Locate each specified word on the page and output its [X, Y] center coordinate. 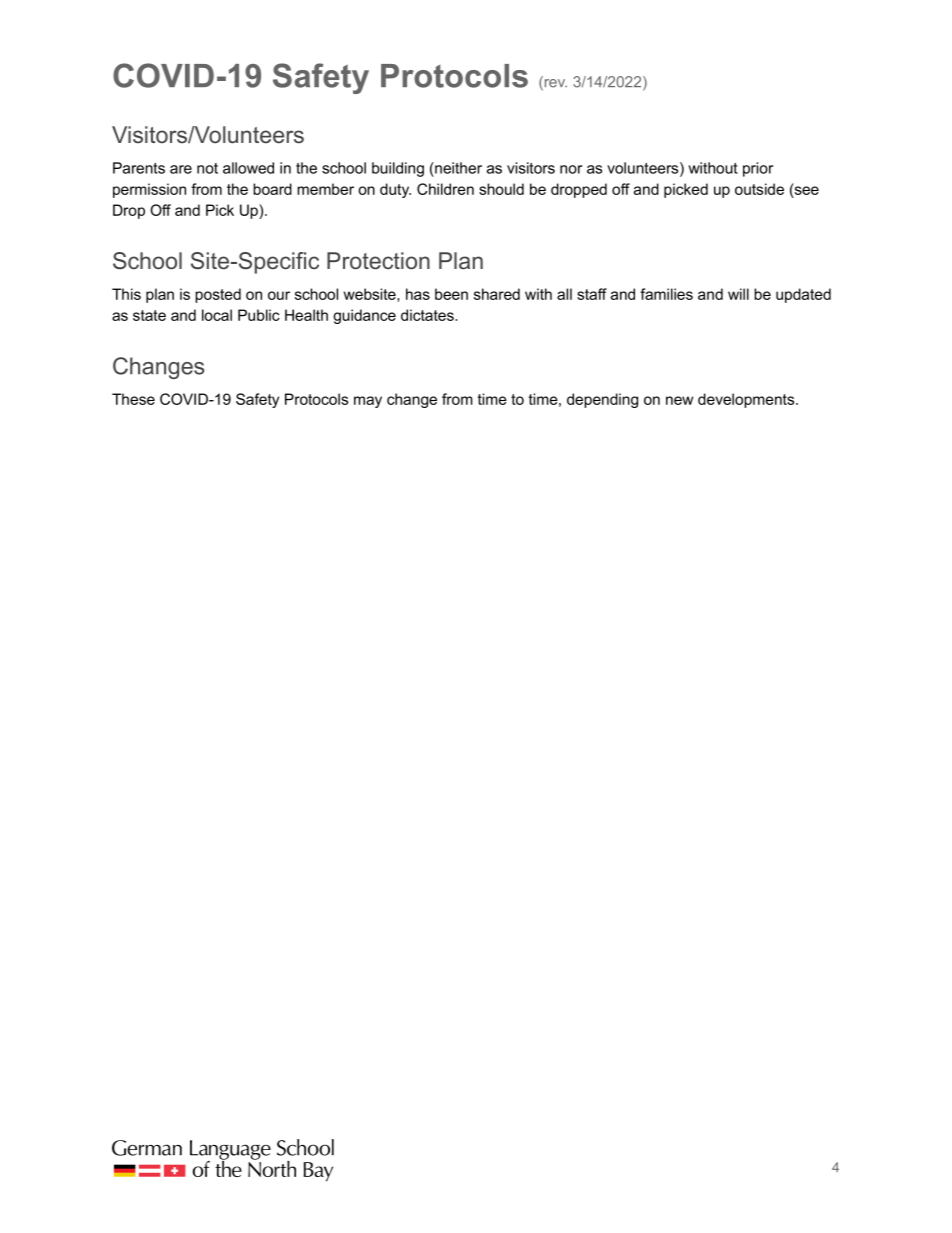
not [207, 168]
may [368, 402]
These [133, 399]
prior [758, 169]
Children [445, 189]
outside [759, 189]
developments [747, 400]
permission [149, 190]
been [451, 294]
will [738, 294]
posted [218, 295]
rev [554, 84]
